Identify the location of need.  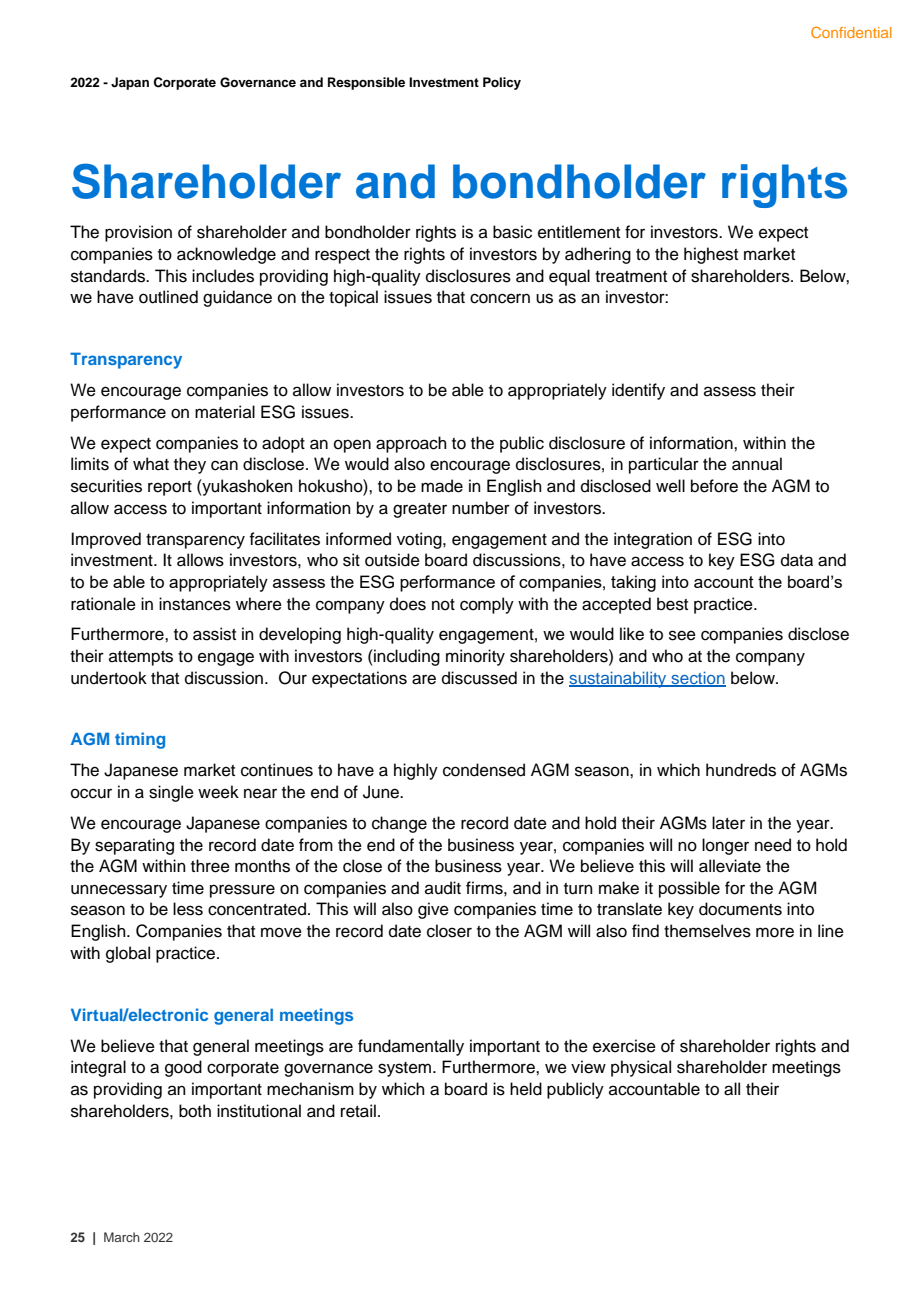
(773, 845).
